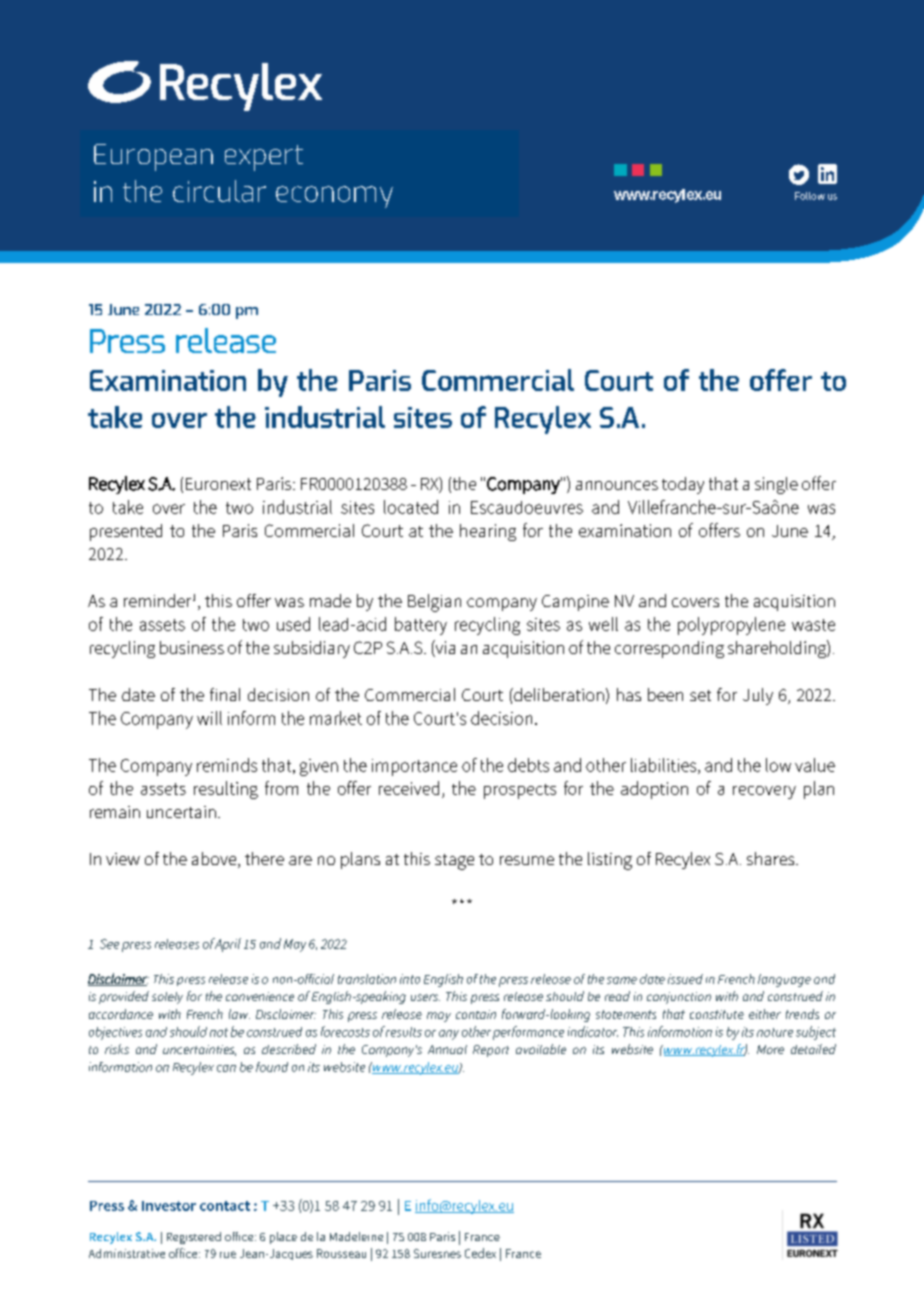 The image size is (924, 1309). I want to click on final, so click(225, 694).
